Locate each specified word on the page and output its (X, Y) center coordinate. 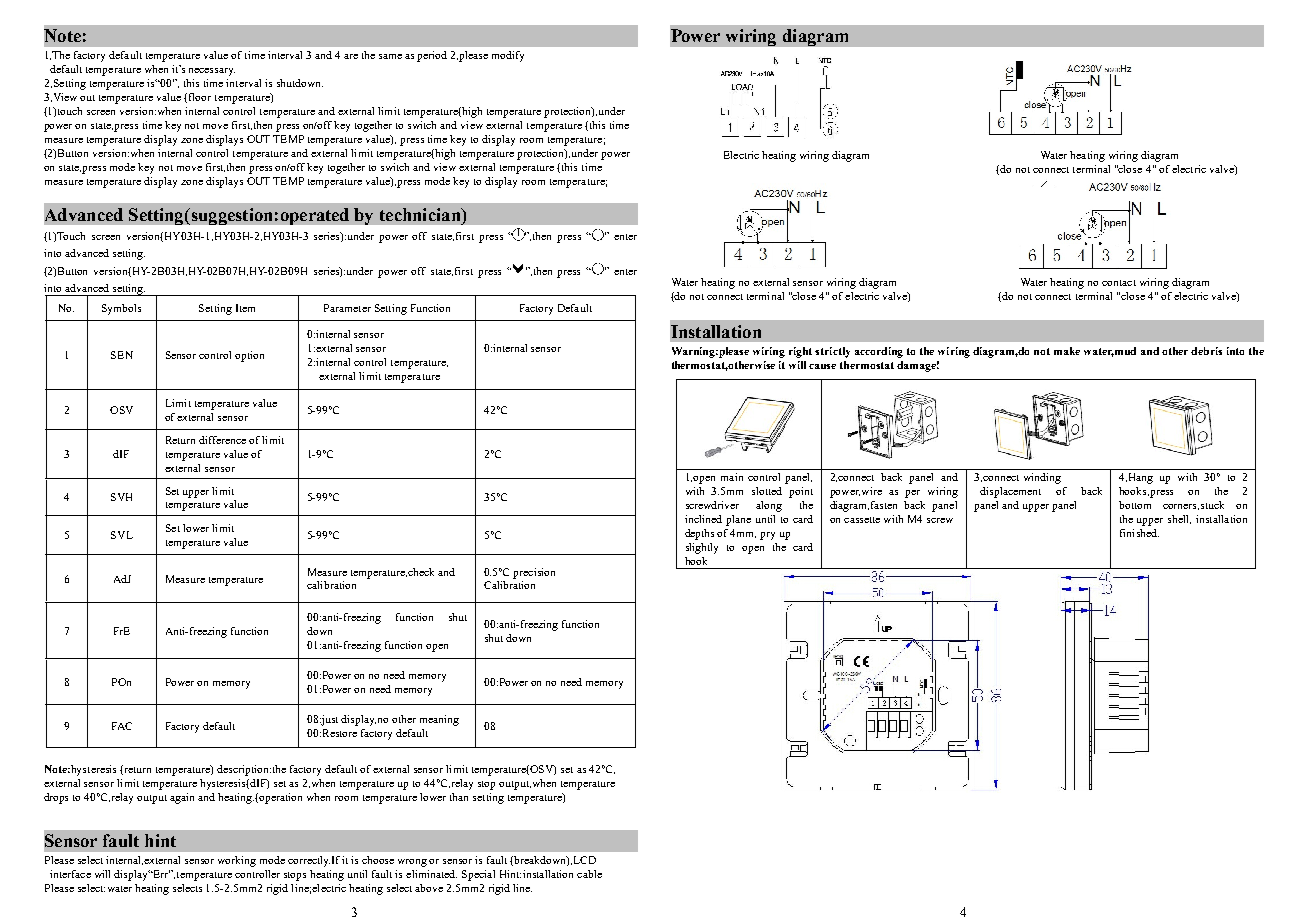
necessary (212, 72)
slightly (702, 548)
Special (478, 875)
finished (1139, 533)
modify (508, 56)
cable (589, 874)
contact (1119, 283)
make (1067, 351)
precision (534, 573)
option (249, 356)
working (237, 861)
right (800, 352)
